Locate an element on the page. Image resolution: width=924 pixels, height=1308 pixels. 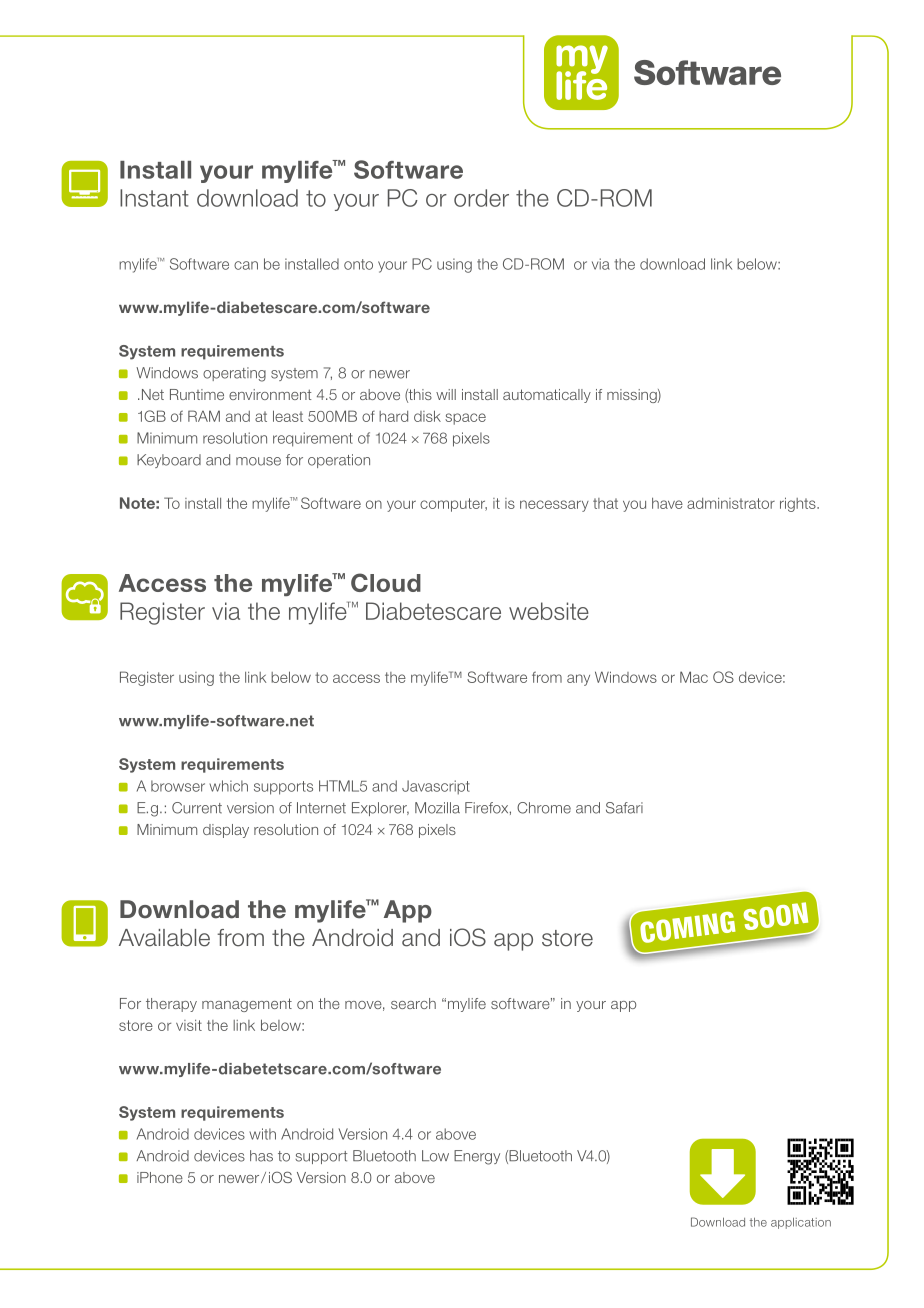
order is located at coordinates (481, 198).
